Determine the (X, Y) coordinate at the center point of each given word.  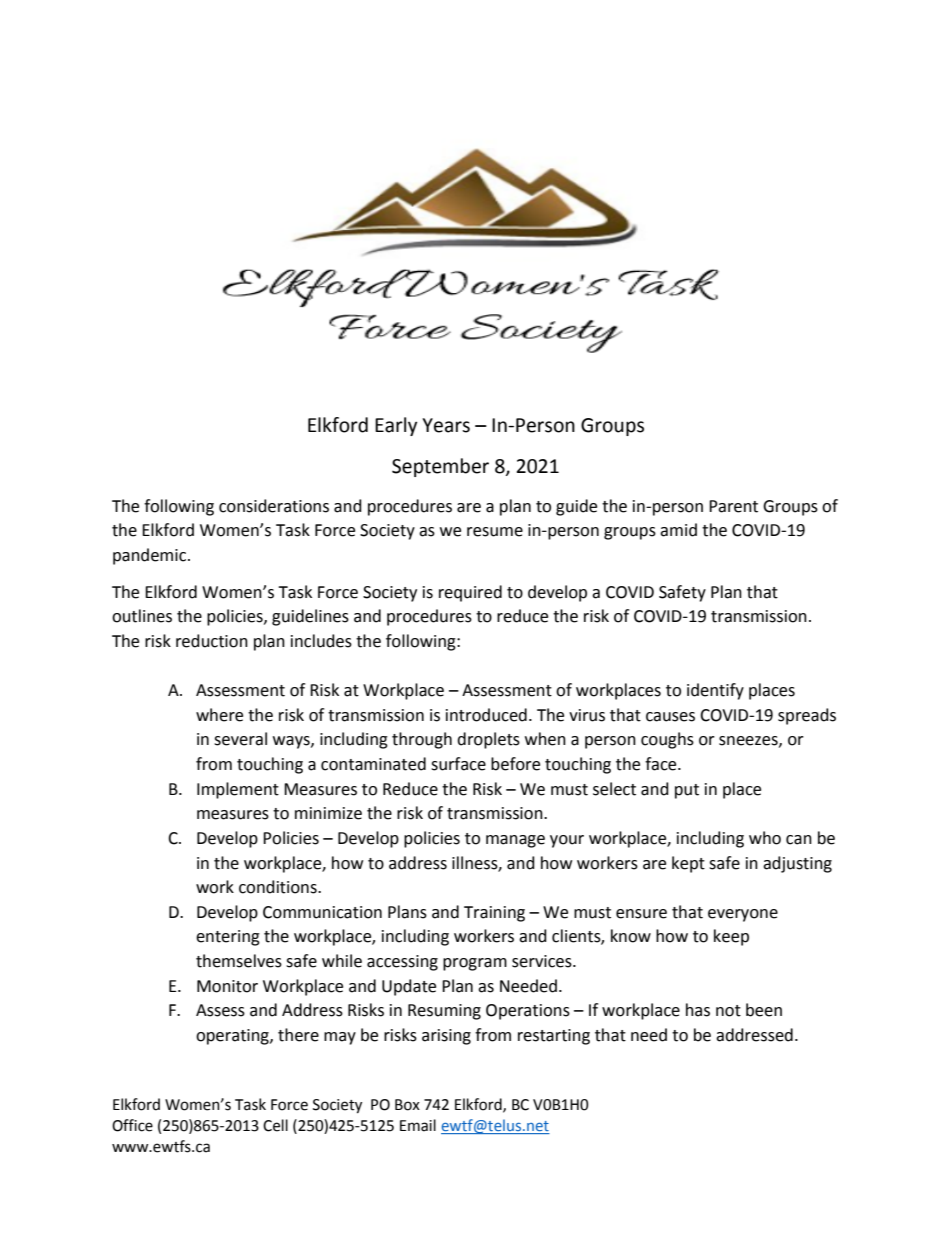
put (687, 791)
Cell (275, 1125)
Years (446, 425)
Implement (238, 790)
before (515, 764)
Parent (733, 506)
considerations (274, 506)
